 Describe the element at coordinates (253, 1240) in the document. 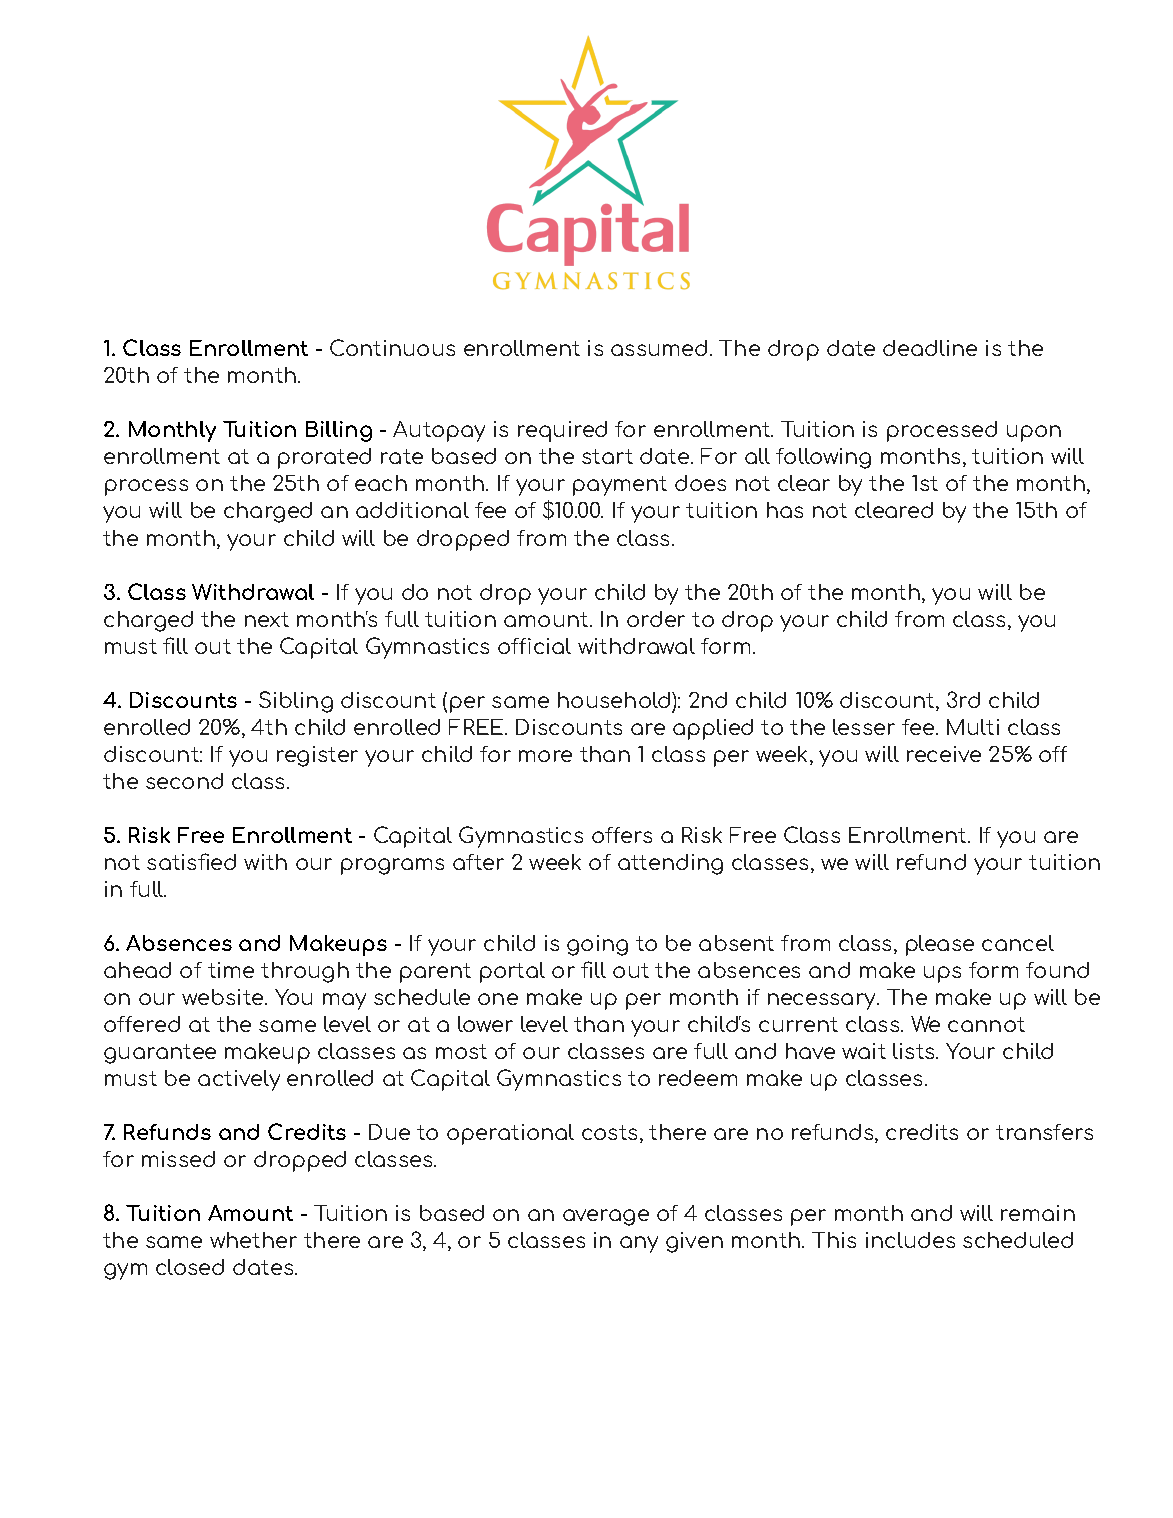

I see `whether` at that location.
